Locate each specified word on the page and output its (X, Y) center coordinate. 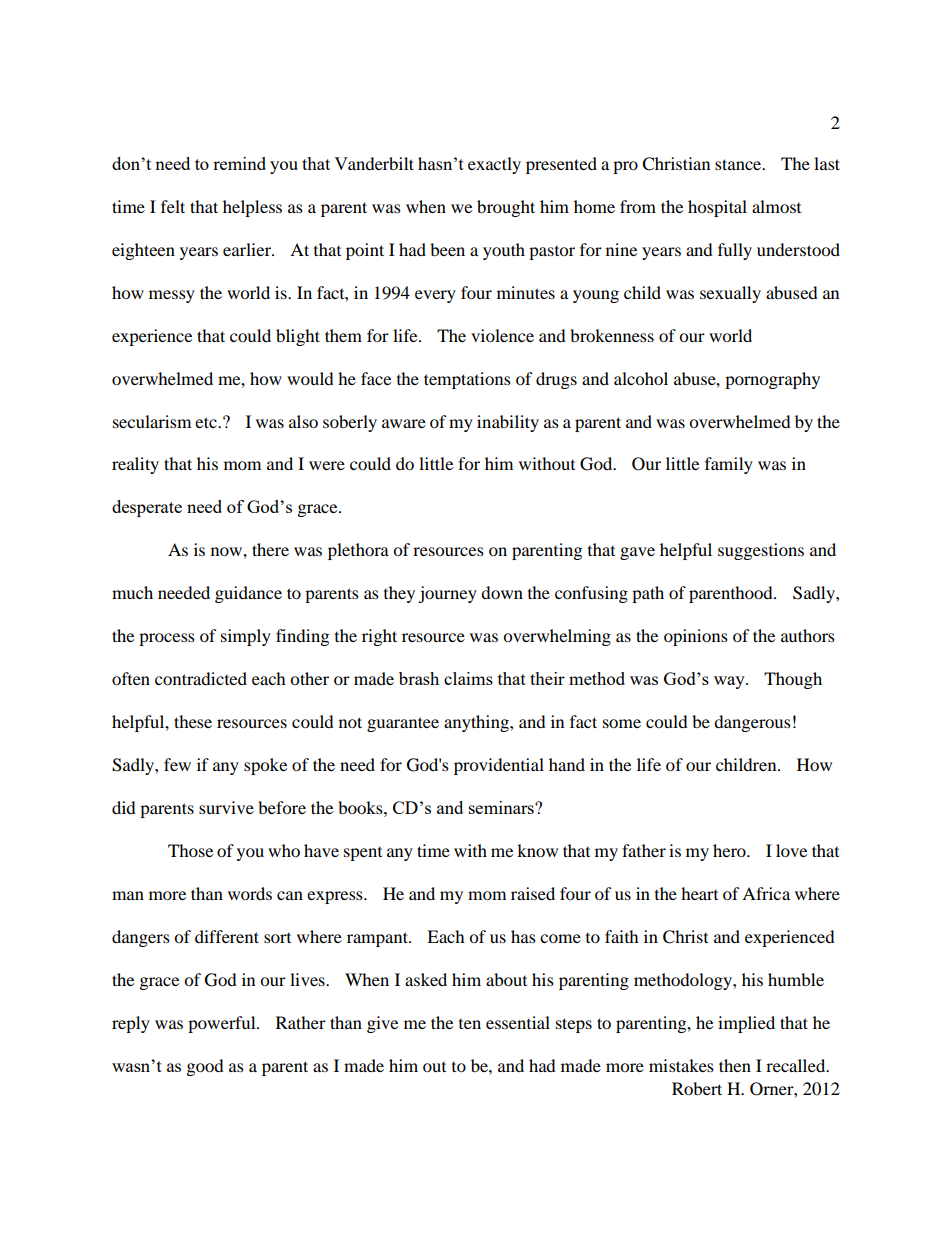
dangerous (752, 723)
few (177, 764)
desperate (147, 508)
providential (499, 766)
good (205, 1067)
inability (508, 423)
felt (173, 206)
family (729, 465)
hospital (717, 208)
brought (506, 208)
